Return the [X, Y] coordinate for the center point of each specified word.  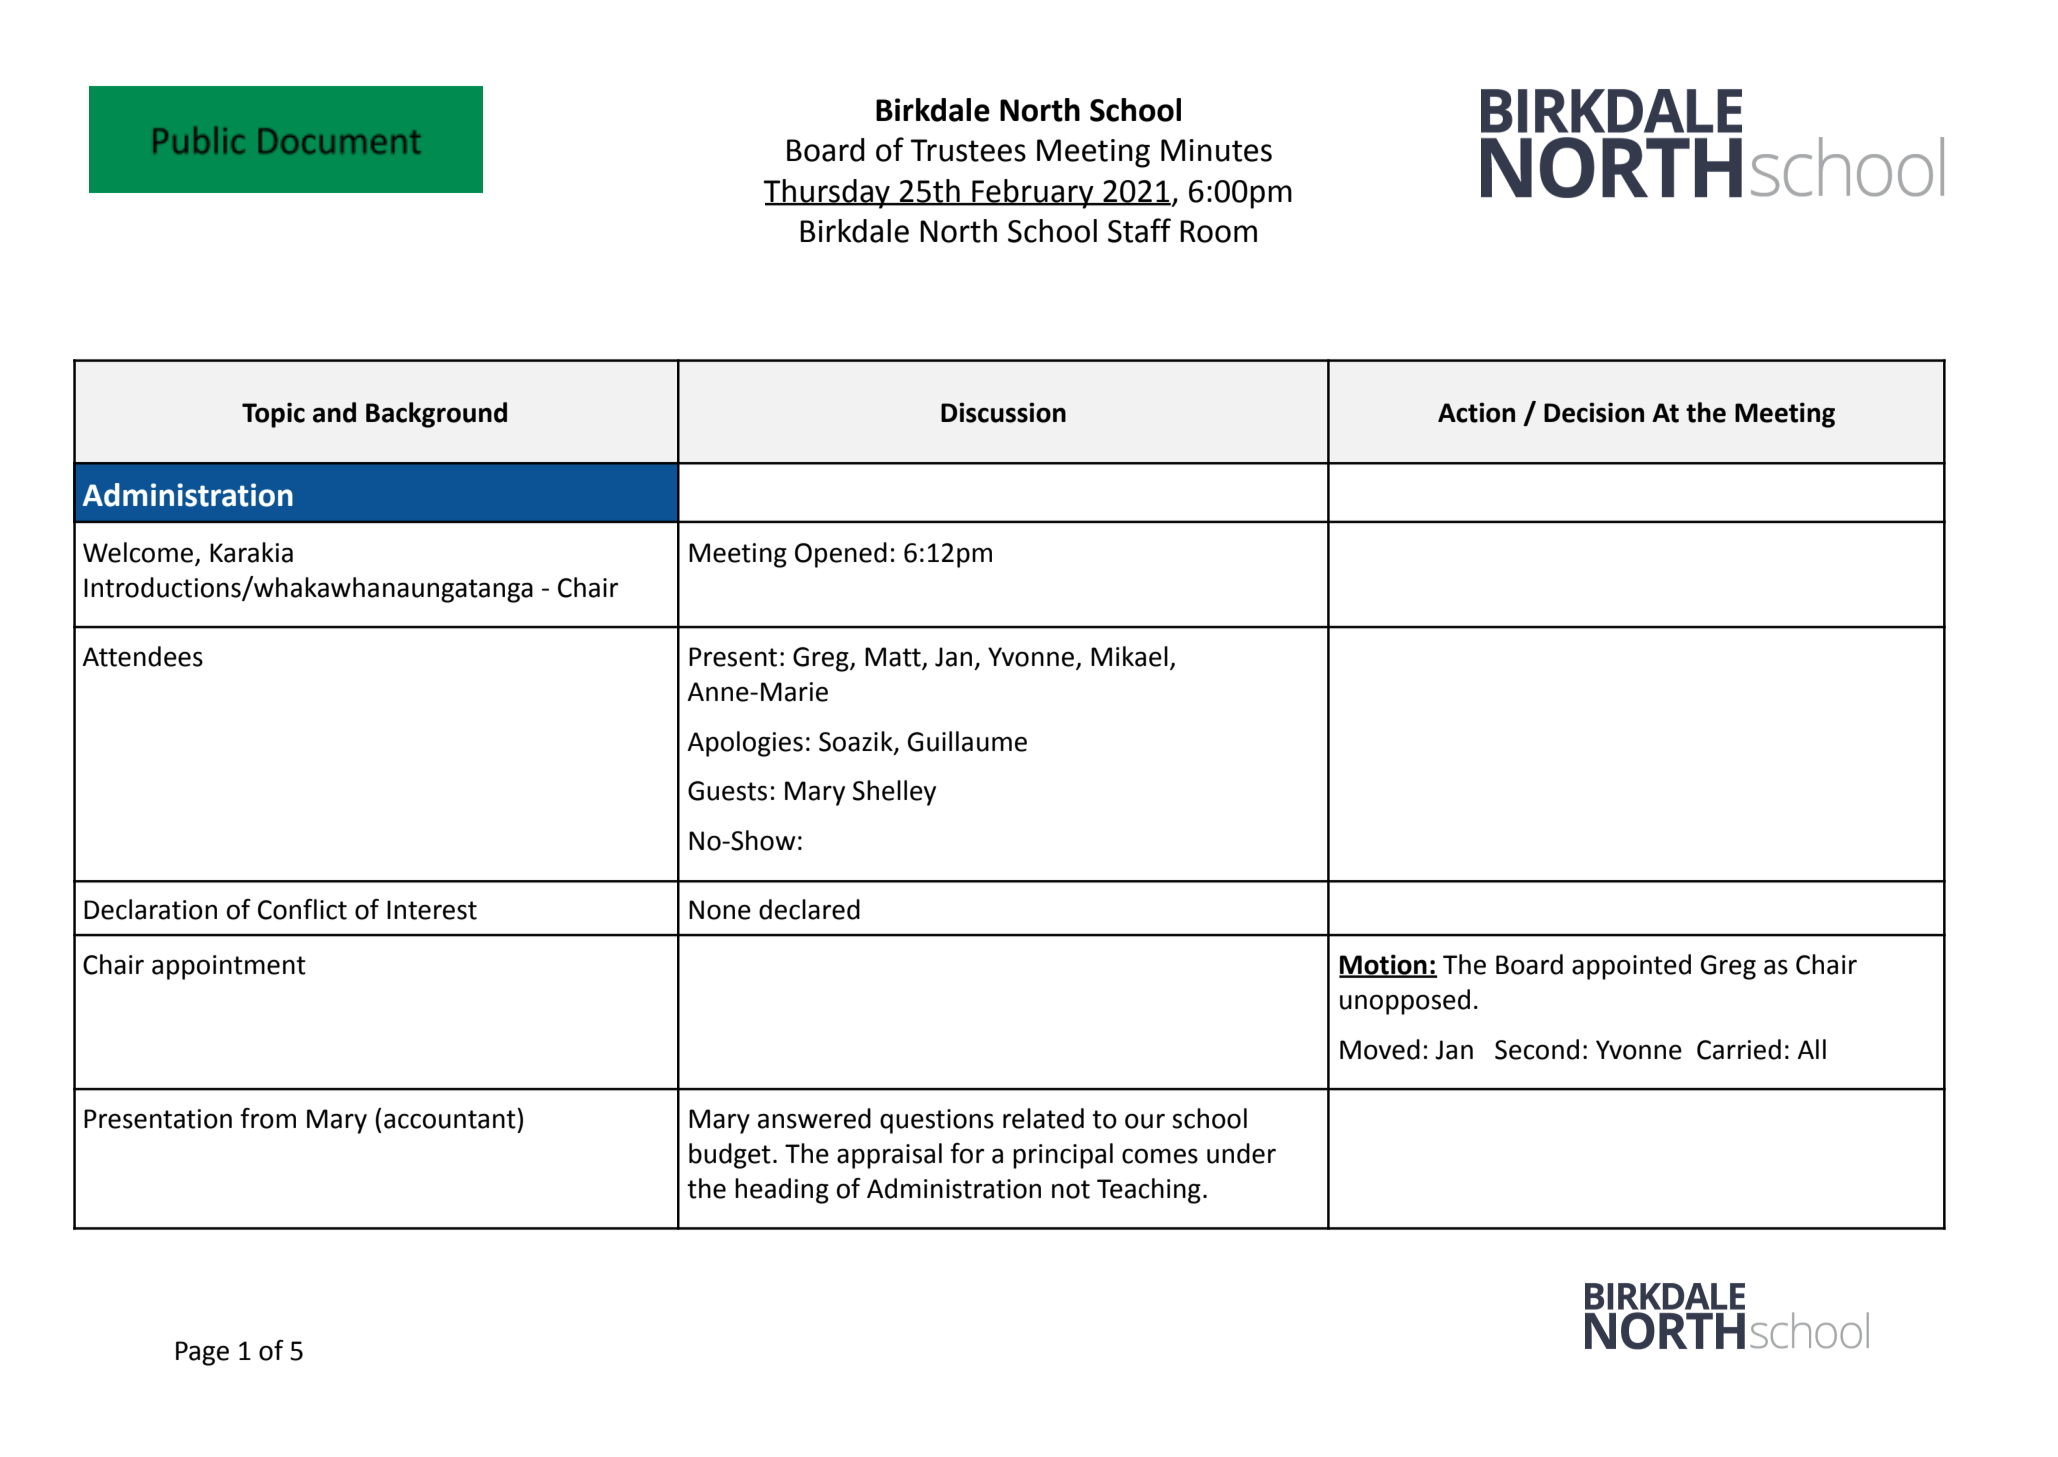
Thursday [828, 194]
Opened [841, 555]
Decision [1594, 412]
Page [202, 1353]
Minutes [1216, 150]
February [1033, 194]
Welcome [138, 552]
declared [809, 909]
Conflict [302, 909]
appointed [1631, 967]
